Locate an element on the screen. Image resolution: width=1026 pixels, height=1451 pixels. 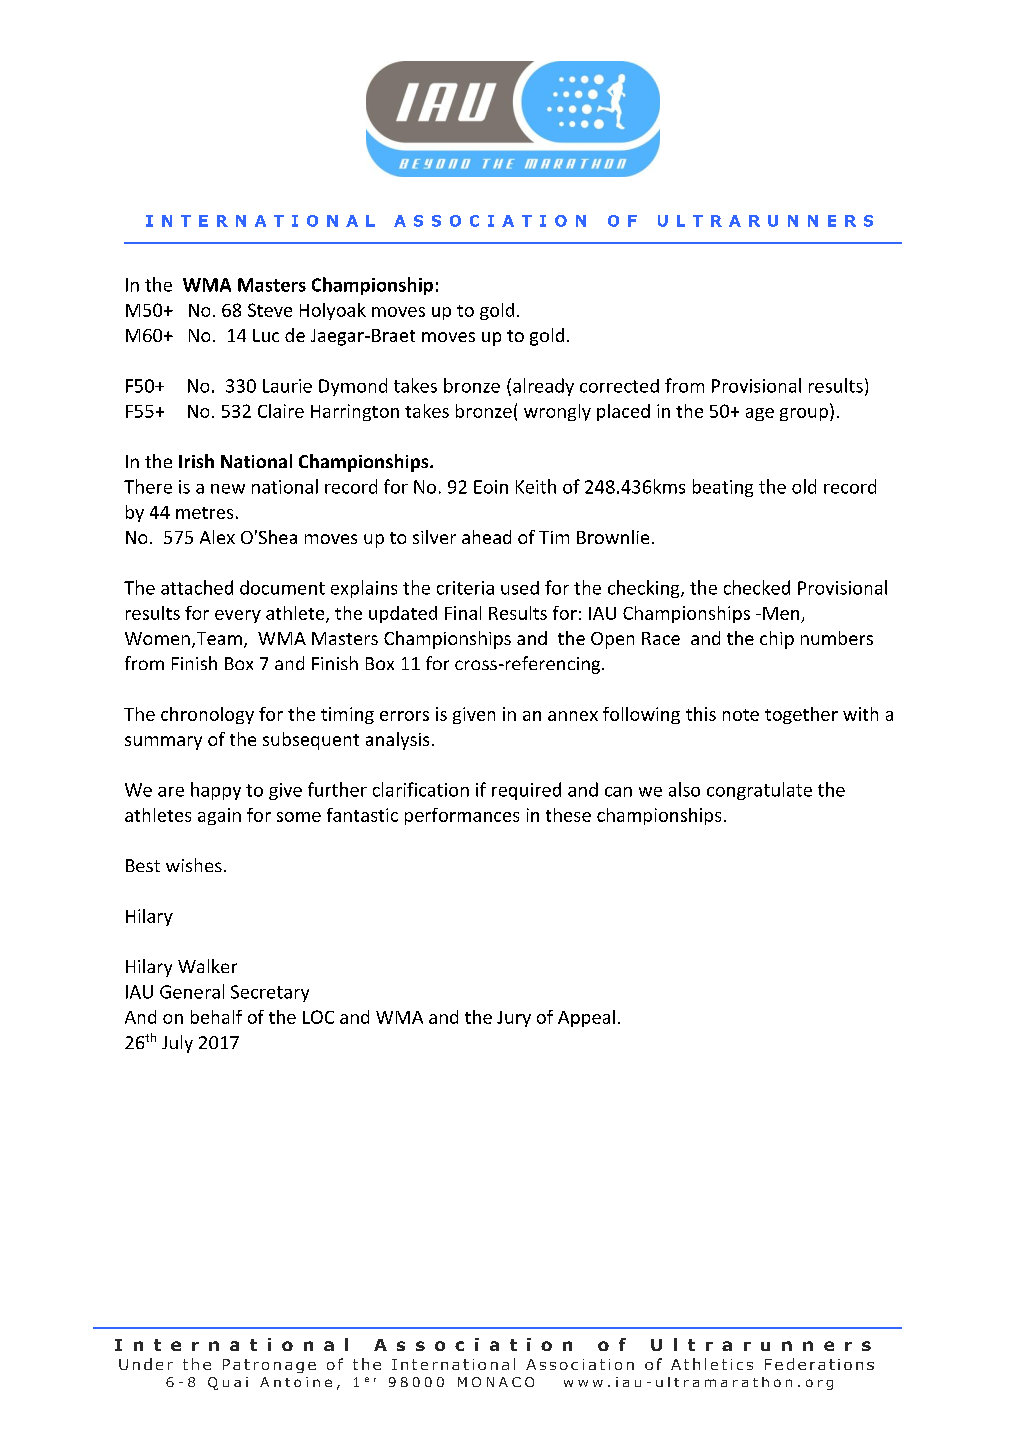
Jury is located at coordinates (514, 1019).
